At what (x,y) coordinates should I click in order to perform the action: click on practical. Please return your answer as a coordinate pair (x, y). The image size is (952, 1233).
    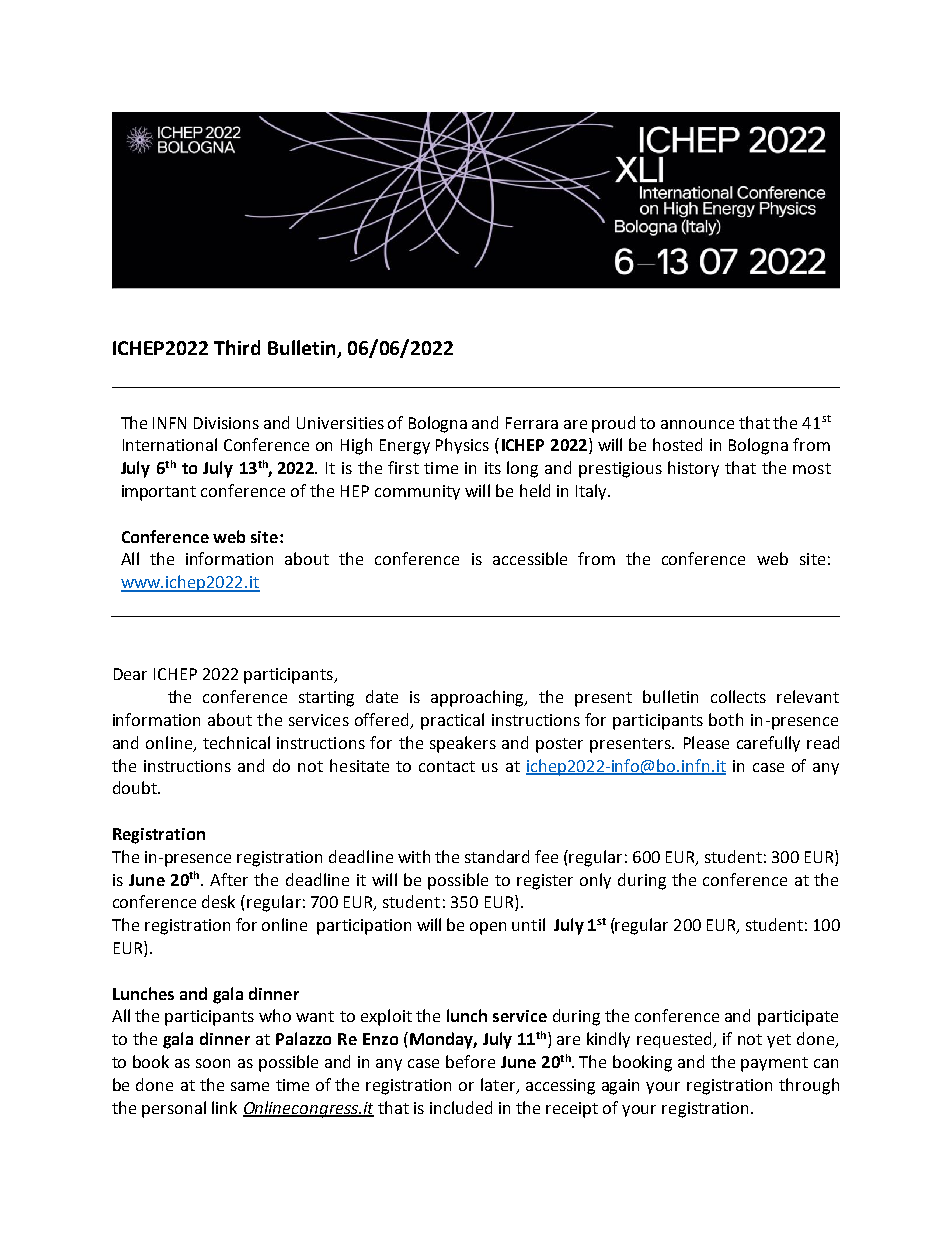
    Looking at the image, I should click on (452, 721).
